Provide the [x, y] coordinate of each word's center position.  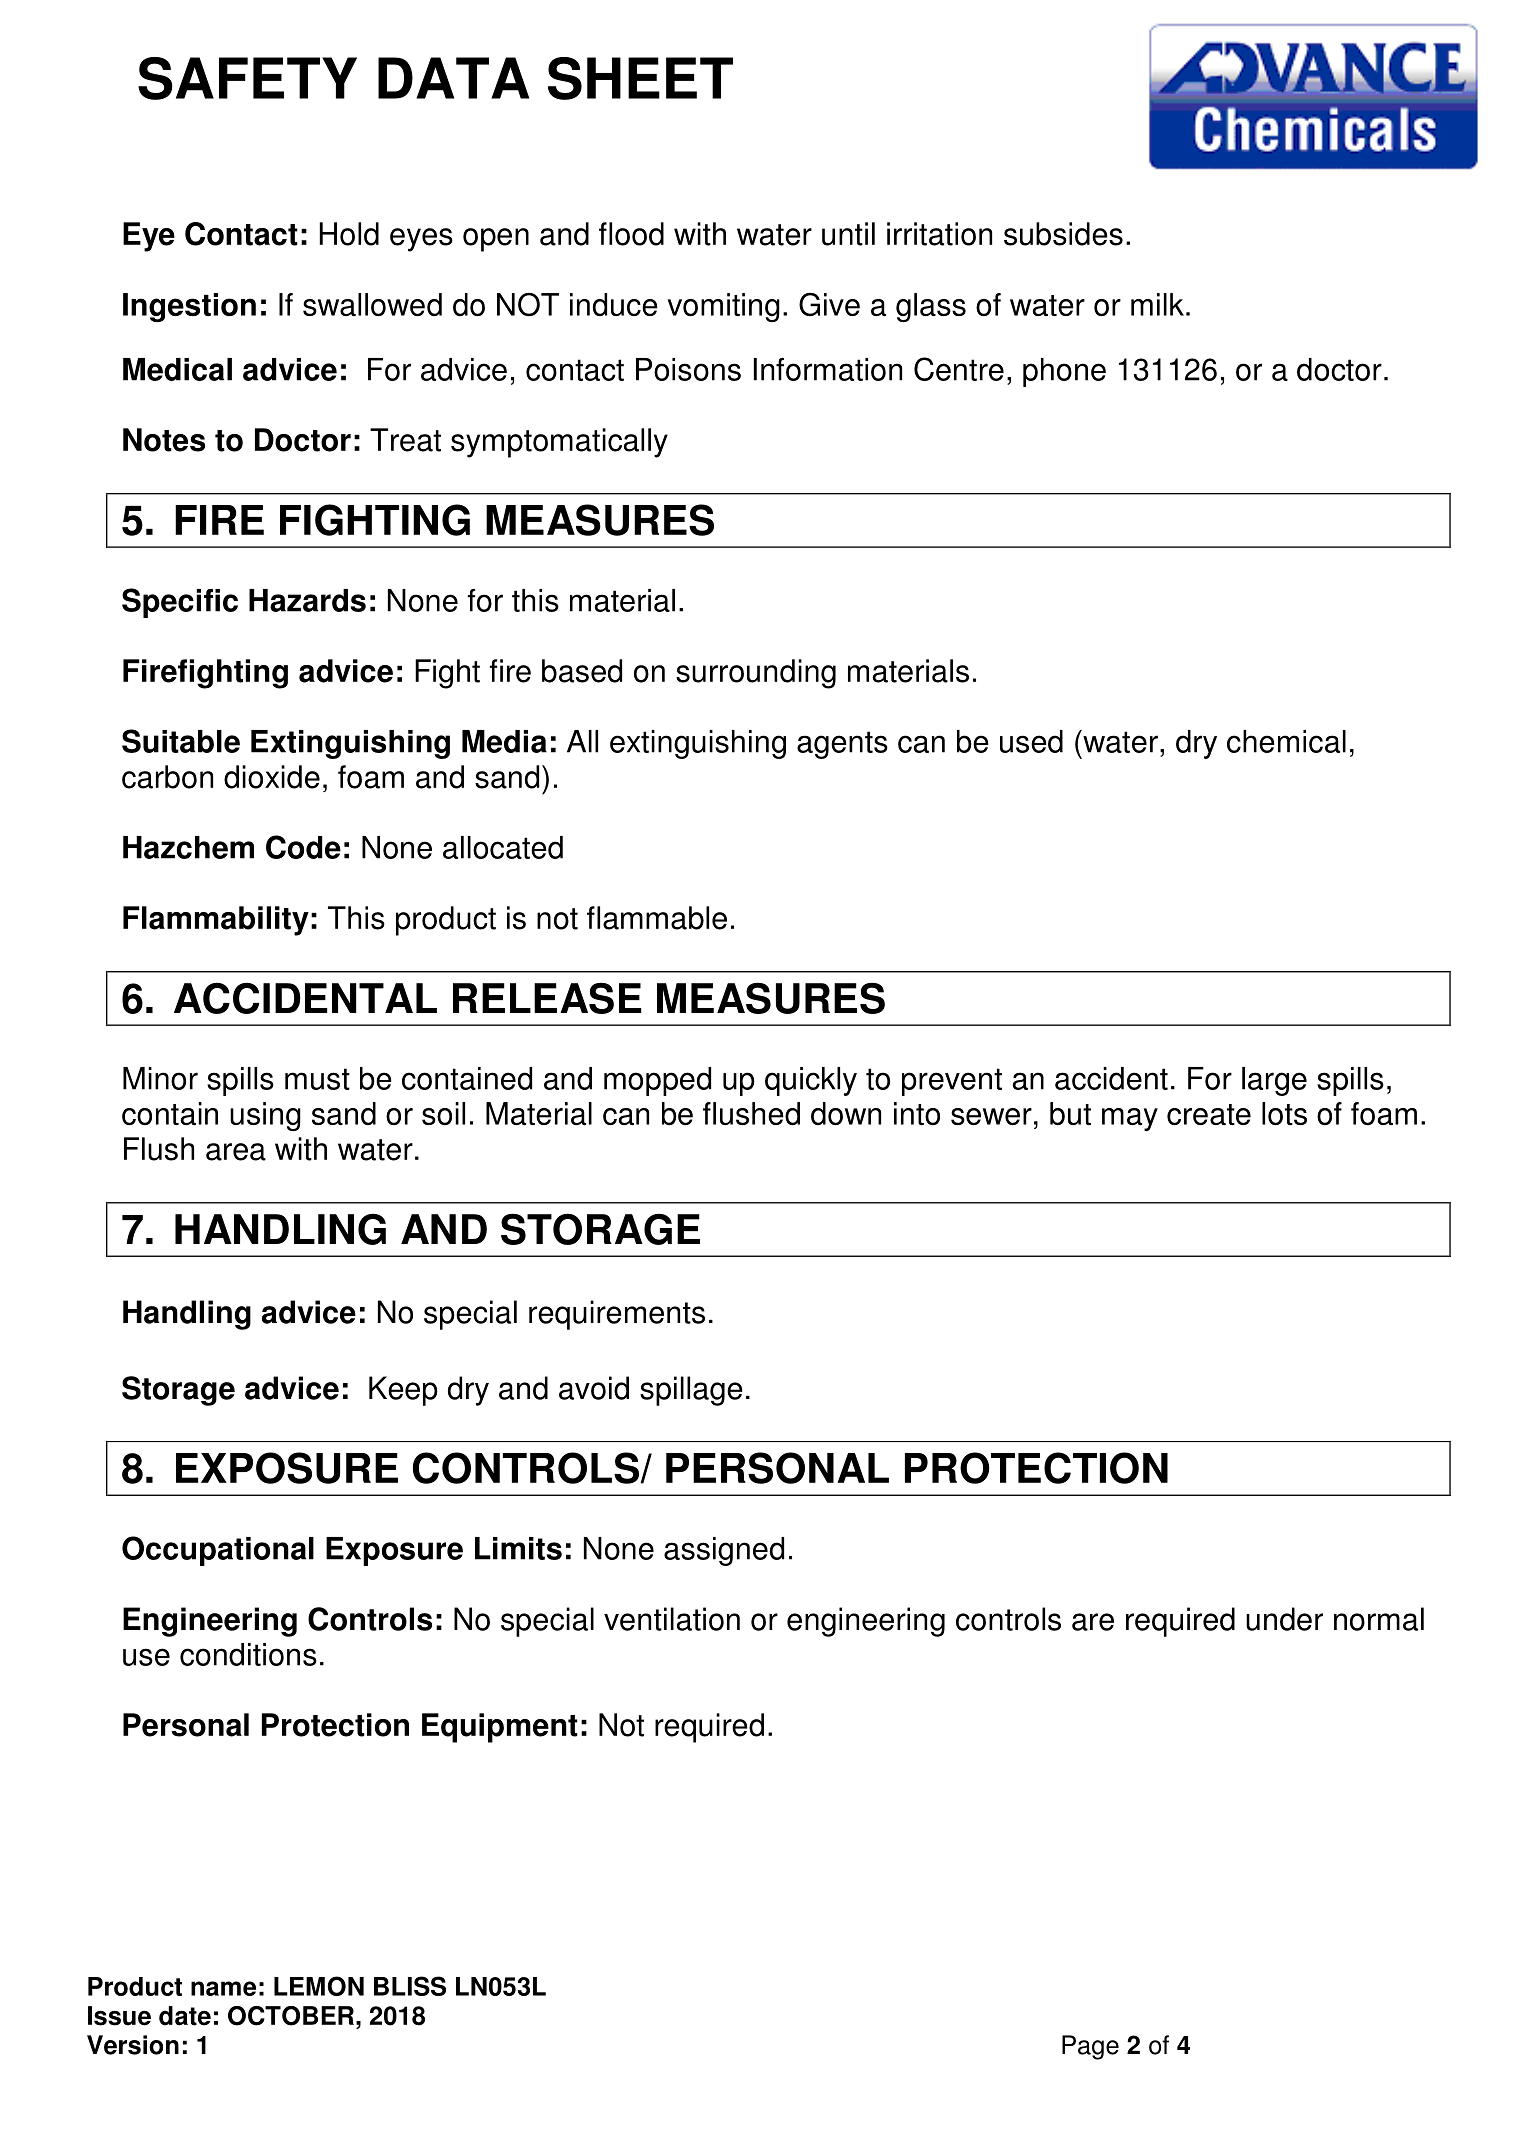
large [1274, 1081]
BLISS [410, 1986]
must [317, 1079]
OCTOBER [291, 2016]
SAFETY [247, 78]
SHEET [640, 78]
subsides [1063, 234]
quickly [811, 1081]
